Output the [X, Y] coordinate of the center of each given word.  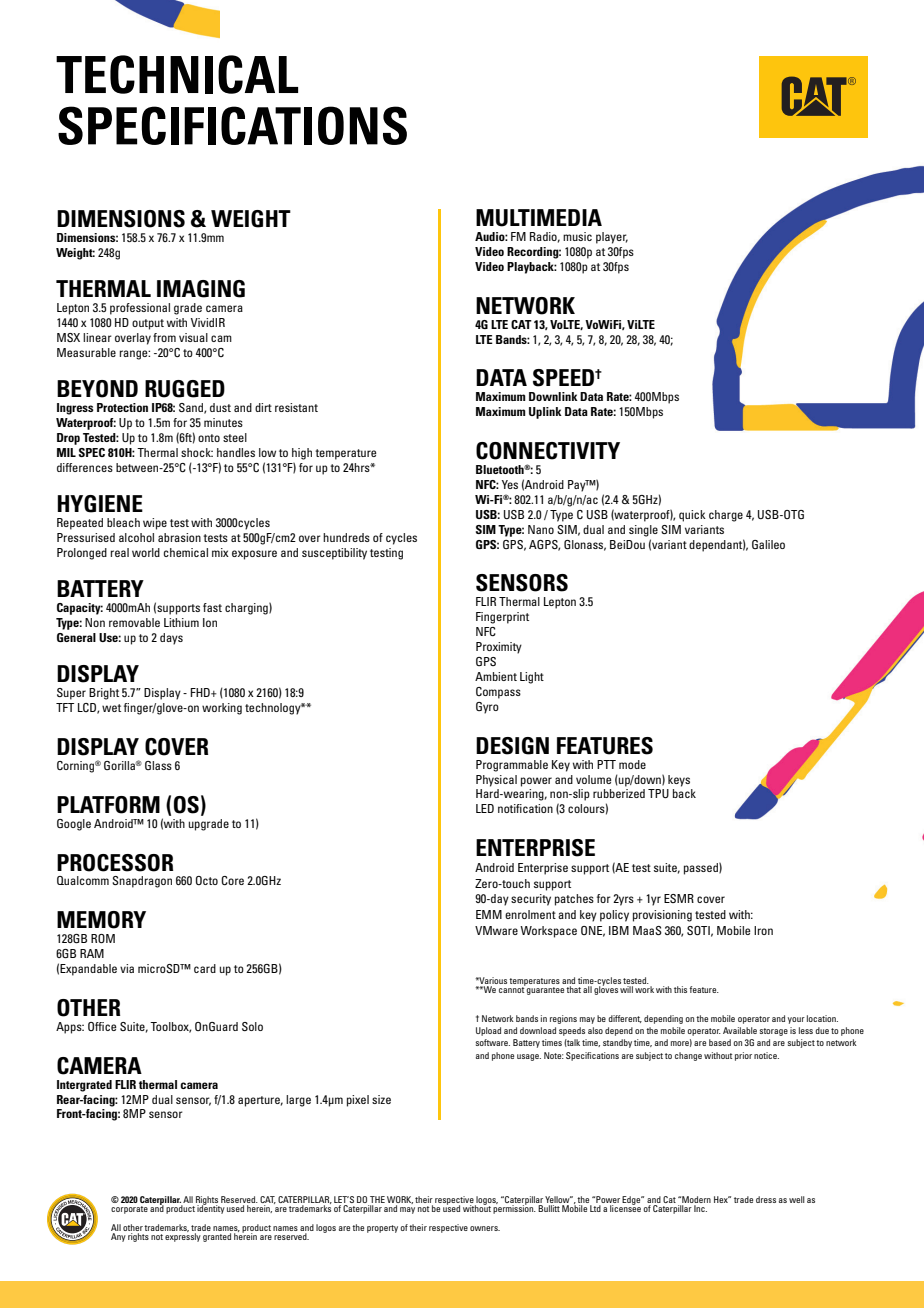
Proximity [499, 648]
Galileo [768, 544]
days [171, 639]
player [612, 238]
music [577, 236]
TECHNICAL [177, 74]
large [298, 1101]
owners [485, 1228]
